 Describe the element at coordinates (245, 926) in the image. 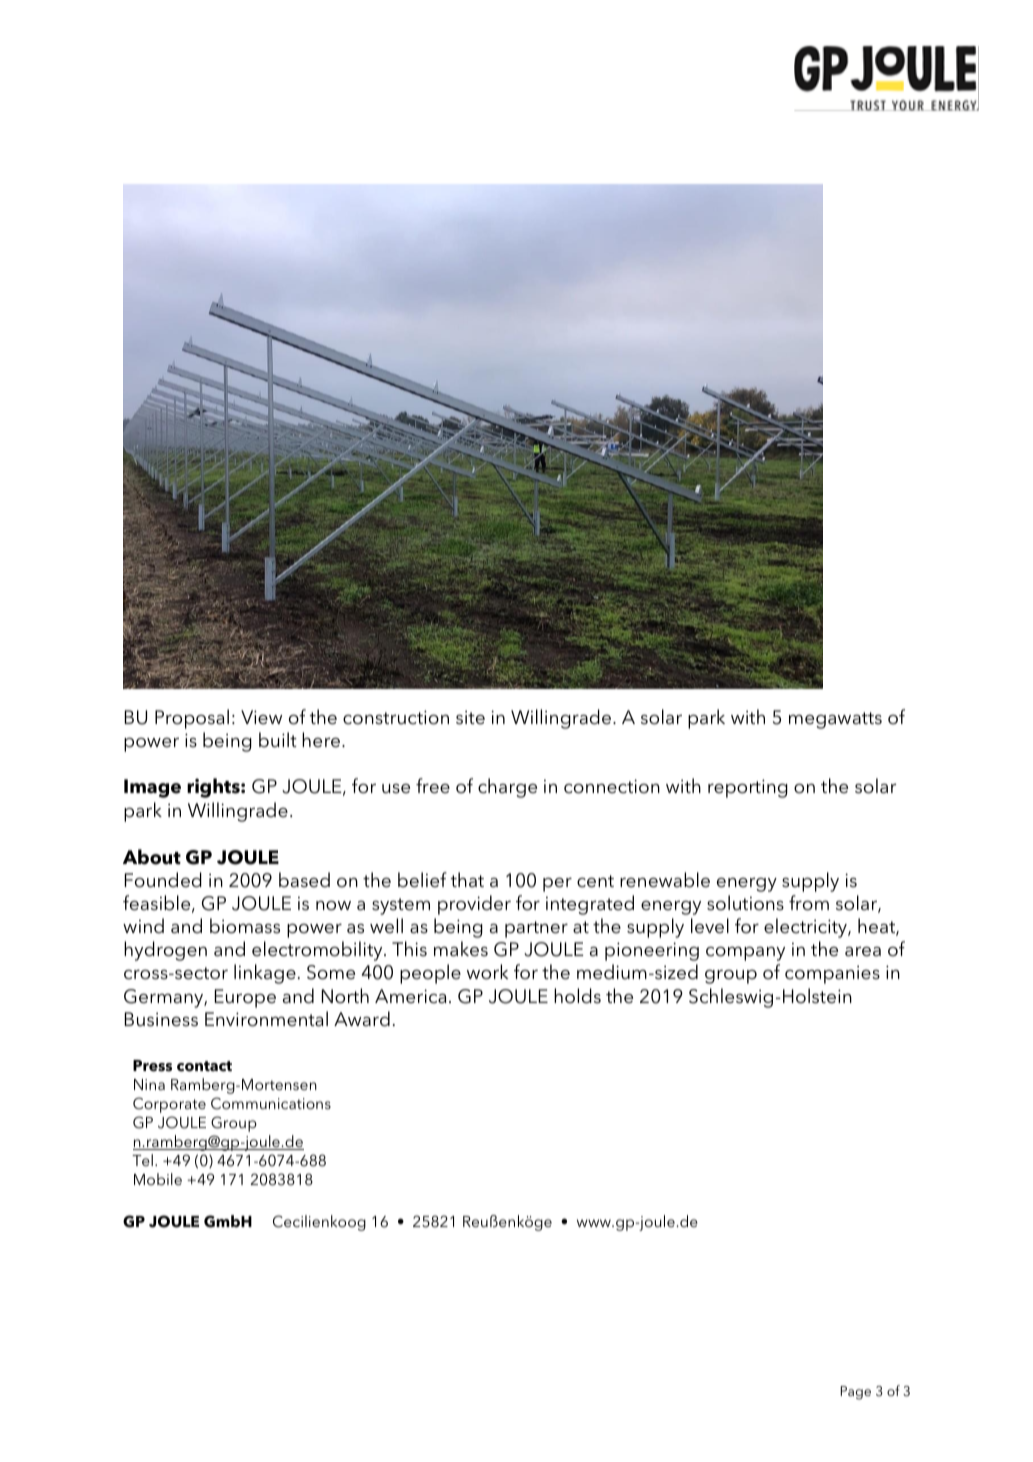

I see `biomass` at that location.
